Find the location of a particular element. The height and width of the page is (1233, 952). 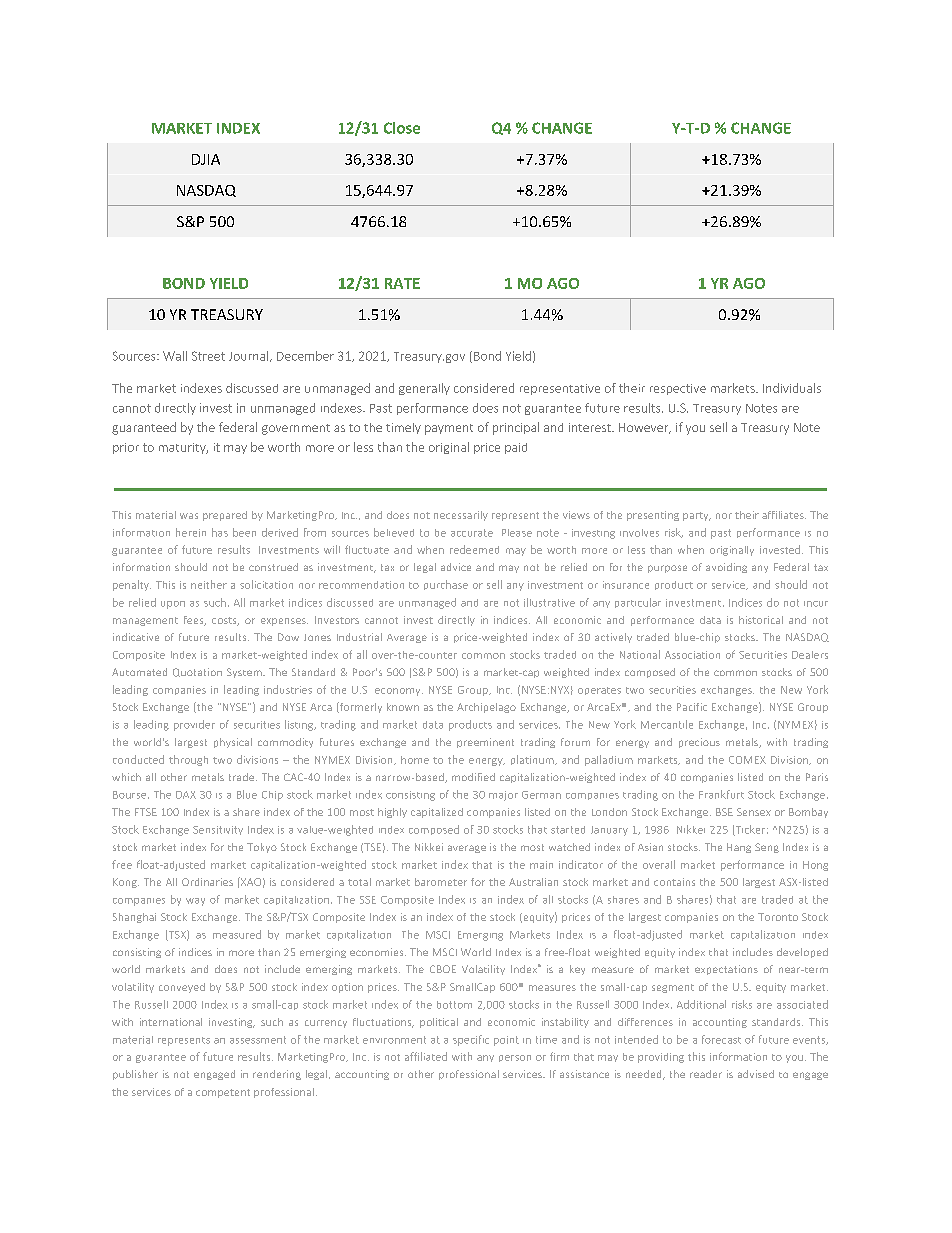

Individuals is located at coordinates (792, 388).
